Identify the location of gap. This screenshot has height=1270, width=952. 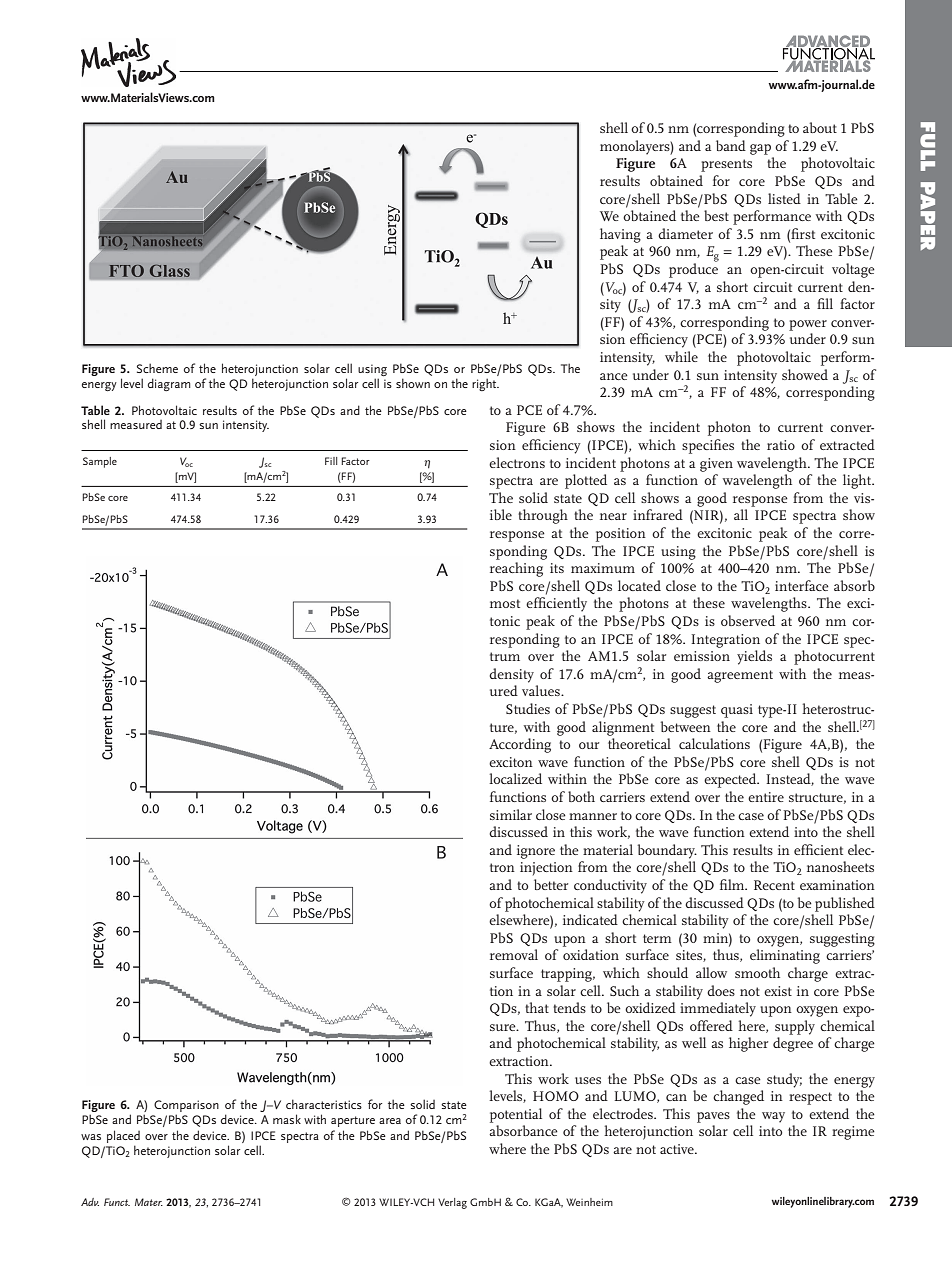
(760, 149).
